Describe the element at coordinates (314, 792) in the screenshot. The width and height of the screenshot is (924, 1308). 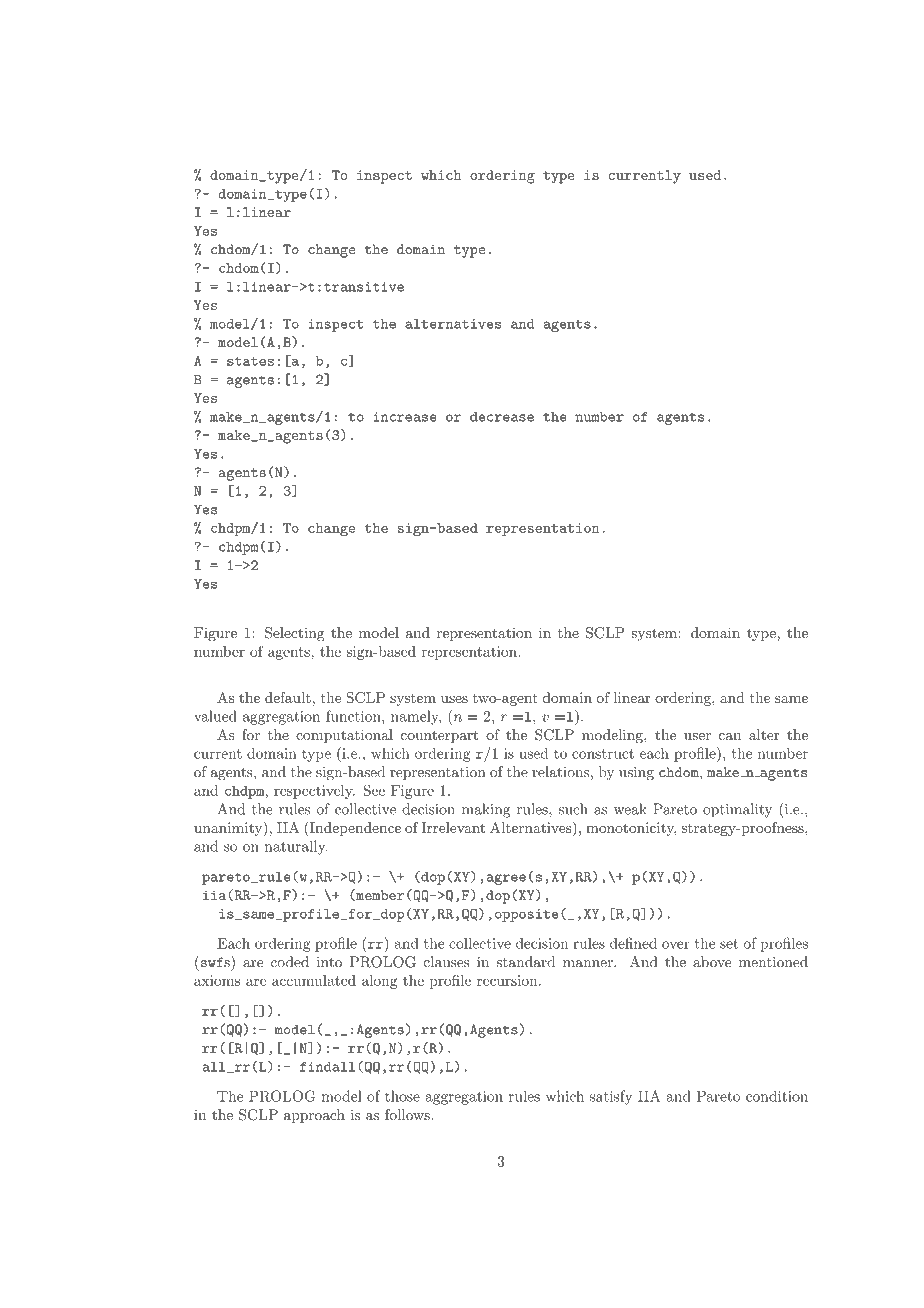
I see `respectively` at that location.
